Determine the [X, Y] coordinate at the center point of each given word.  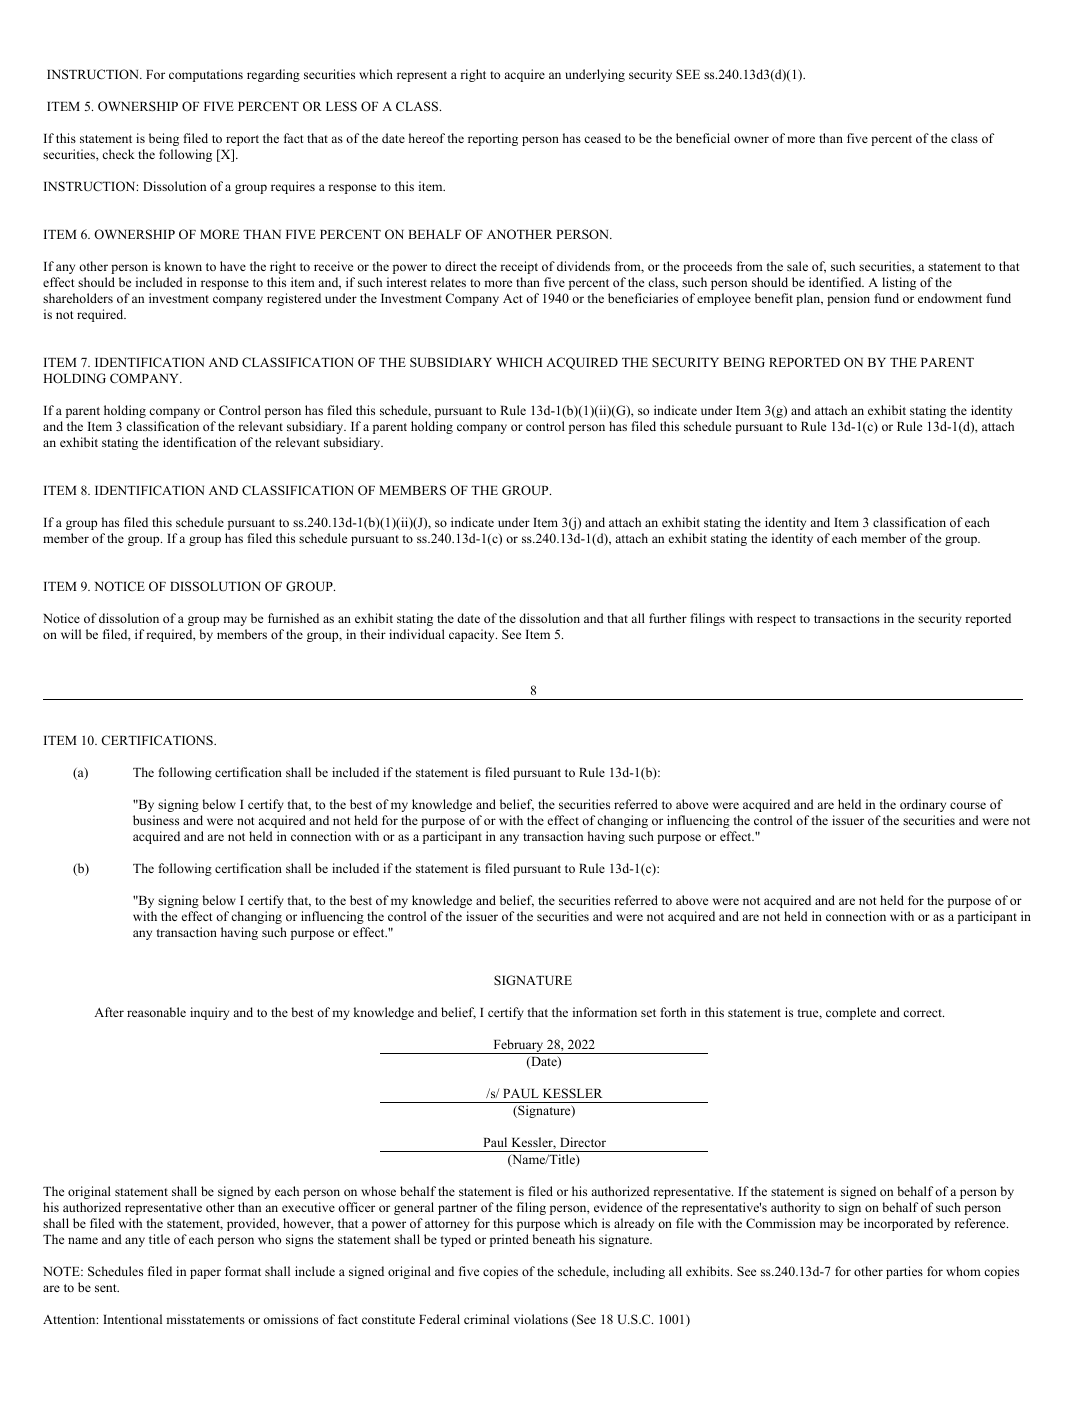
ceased [602, 138]
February [518, 1046]
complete [851, 1013]
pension [848, 299]
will [71, 634]
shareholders [78, 298]
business [156, 820]
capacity [473, 635]
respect [776, 620]
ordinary [923, 805]
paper [205, 1274]
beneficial [703, 138]
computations [206, 75]
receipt [519, 267]
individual [417, 634]
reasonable [156, 1012]
